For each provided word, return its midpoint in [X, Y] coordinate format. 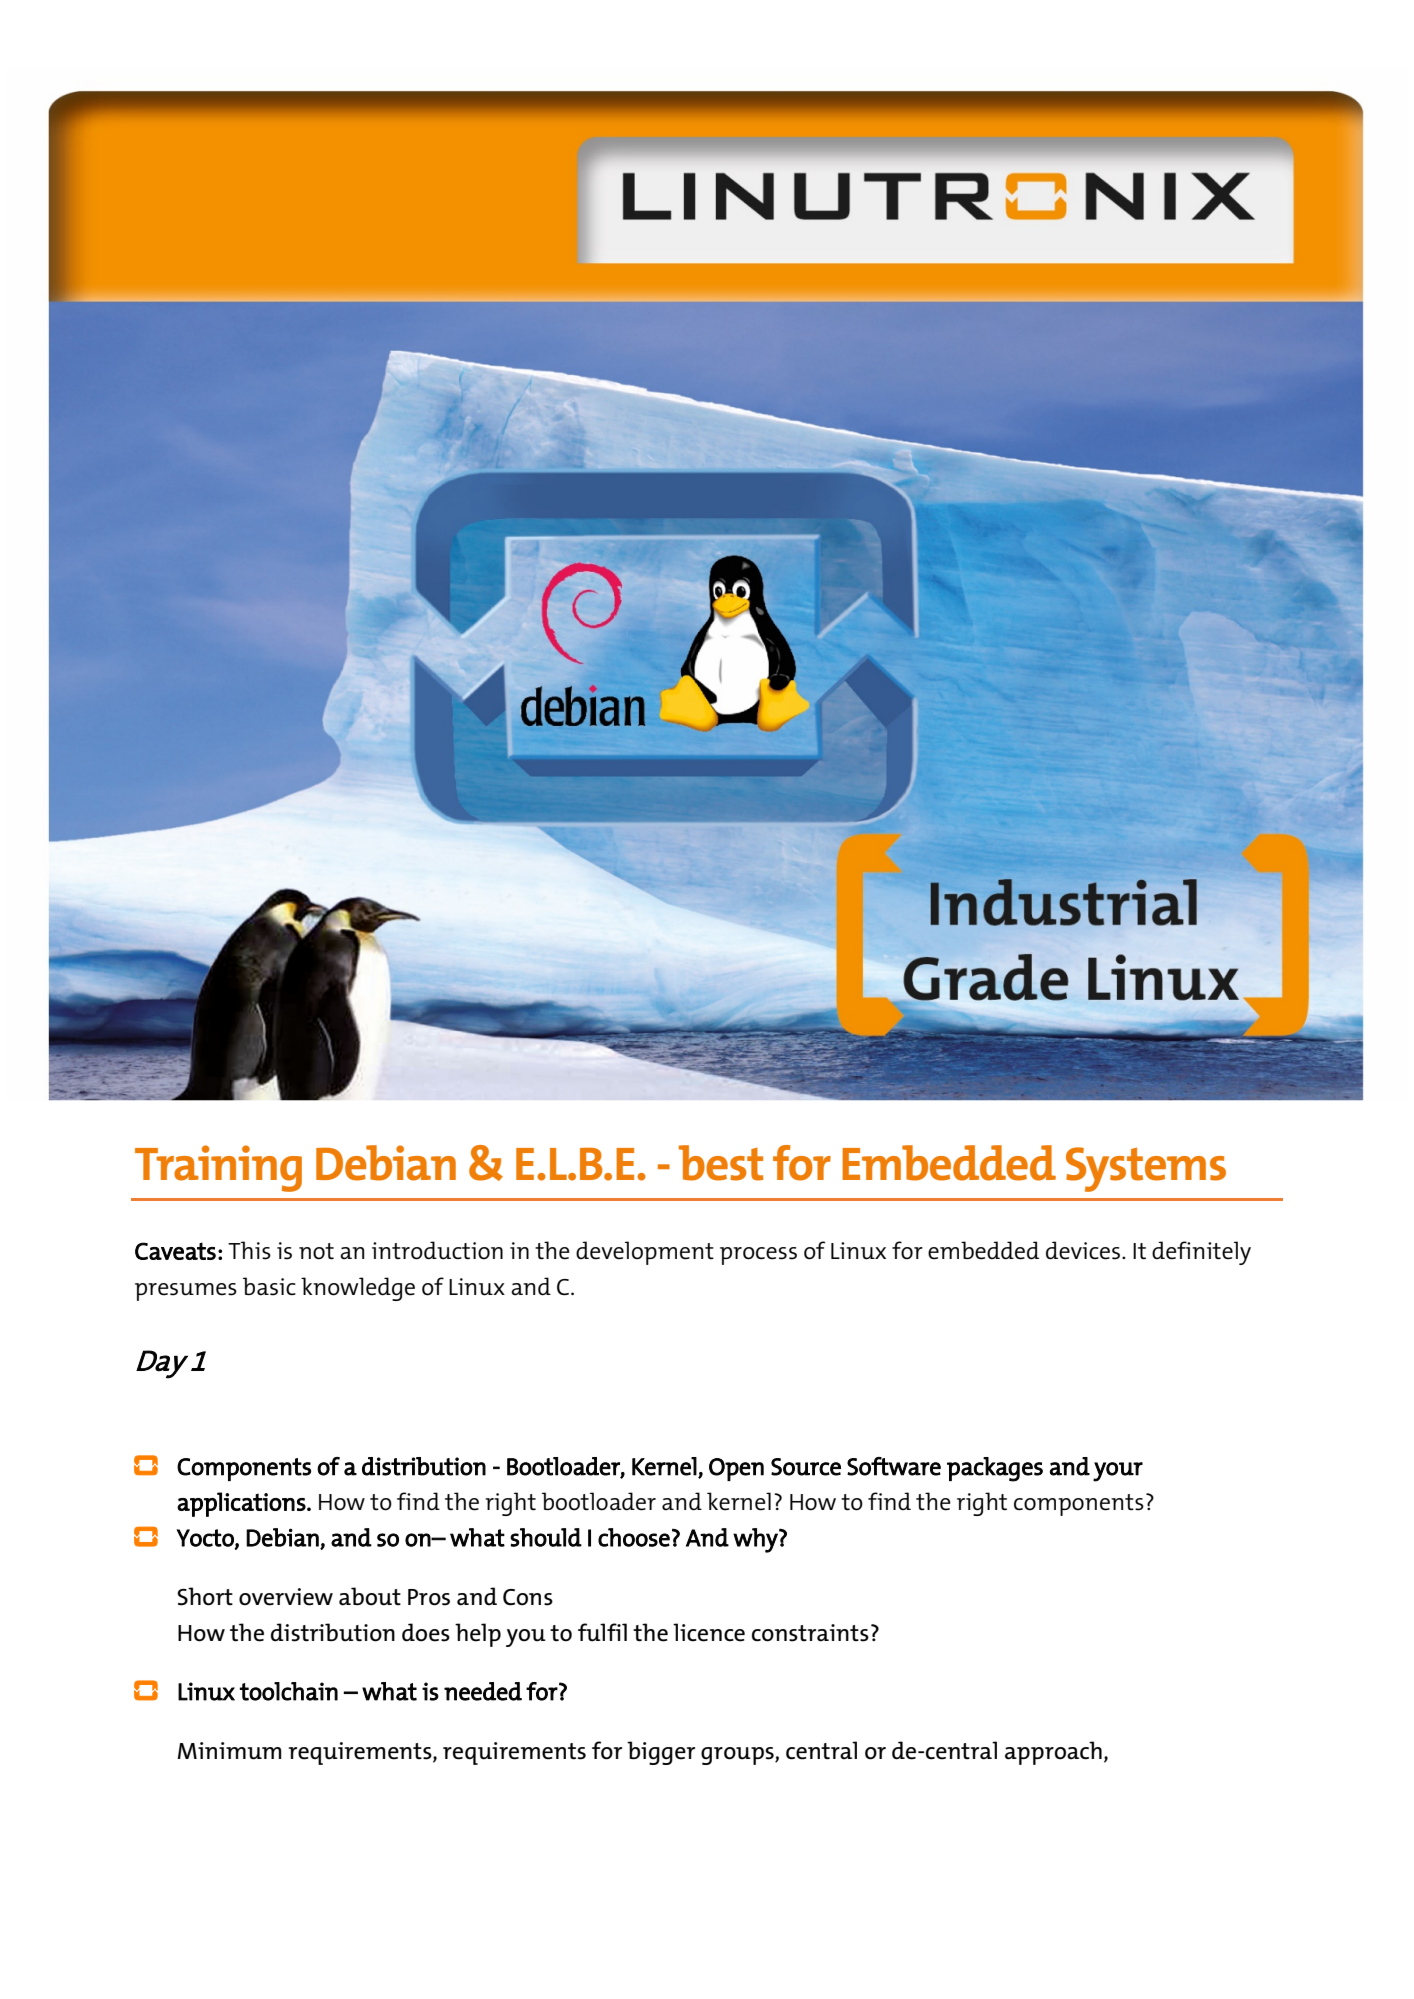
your [1118, 1472]
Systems [1146, 1169]
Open [736, 1469]
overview [286, 1597]
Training [218, 1168]
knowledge [358, 1289]
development [645, 1253]
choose [634, 1537]
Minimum [229, 1751]
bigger [661, 1753]
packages [995, 1469]
